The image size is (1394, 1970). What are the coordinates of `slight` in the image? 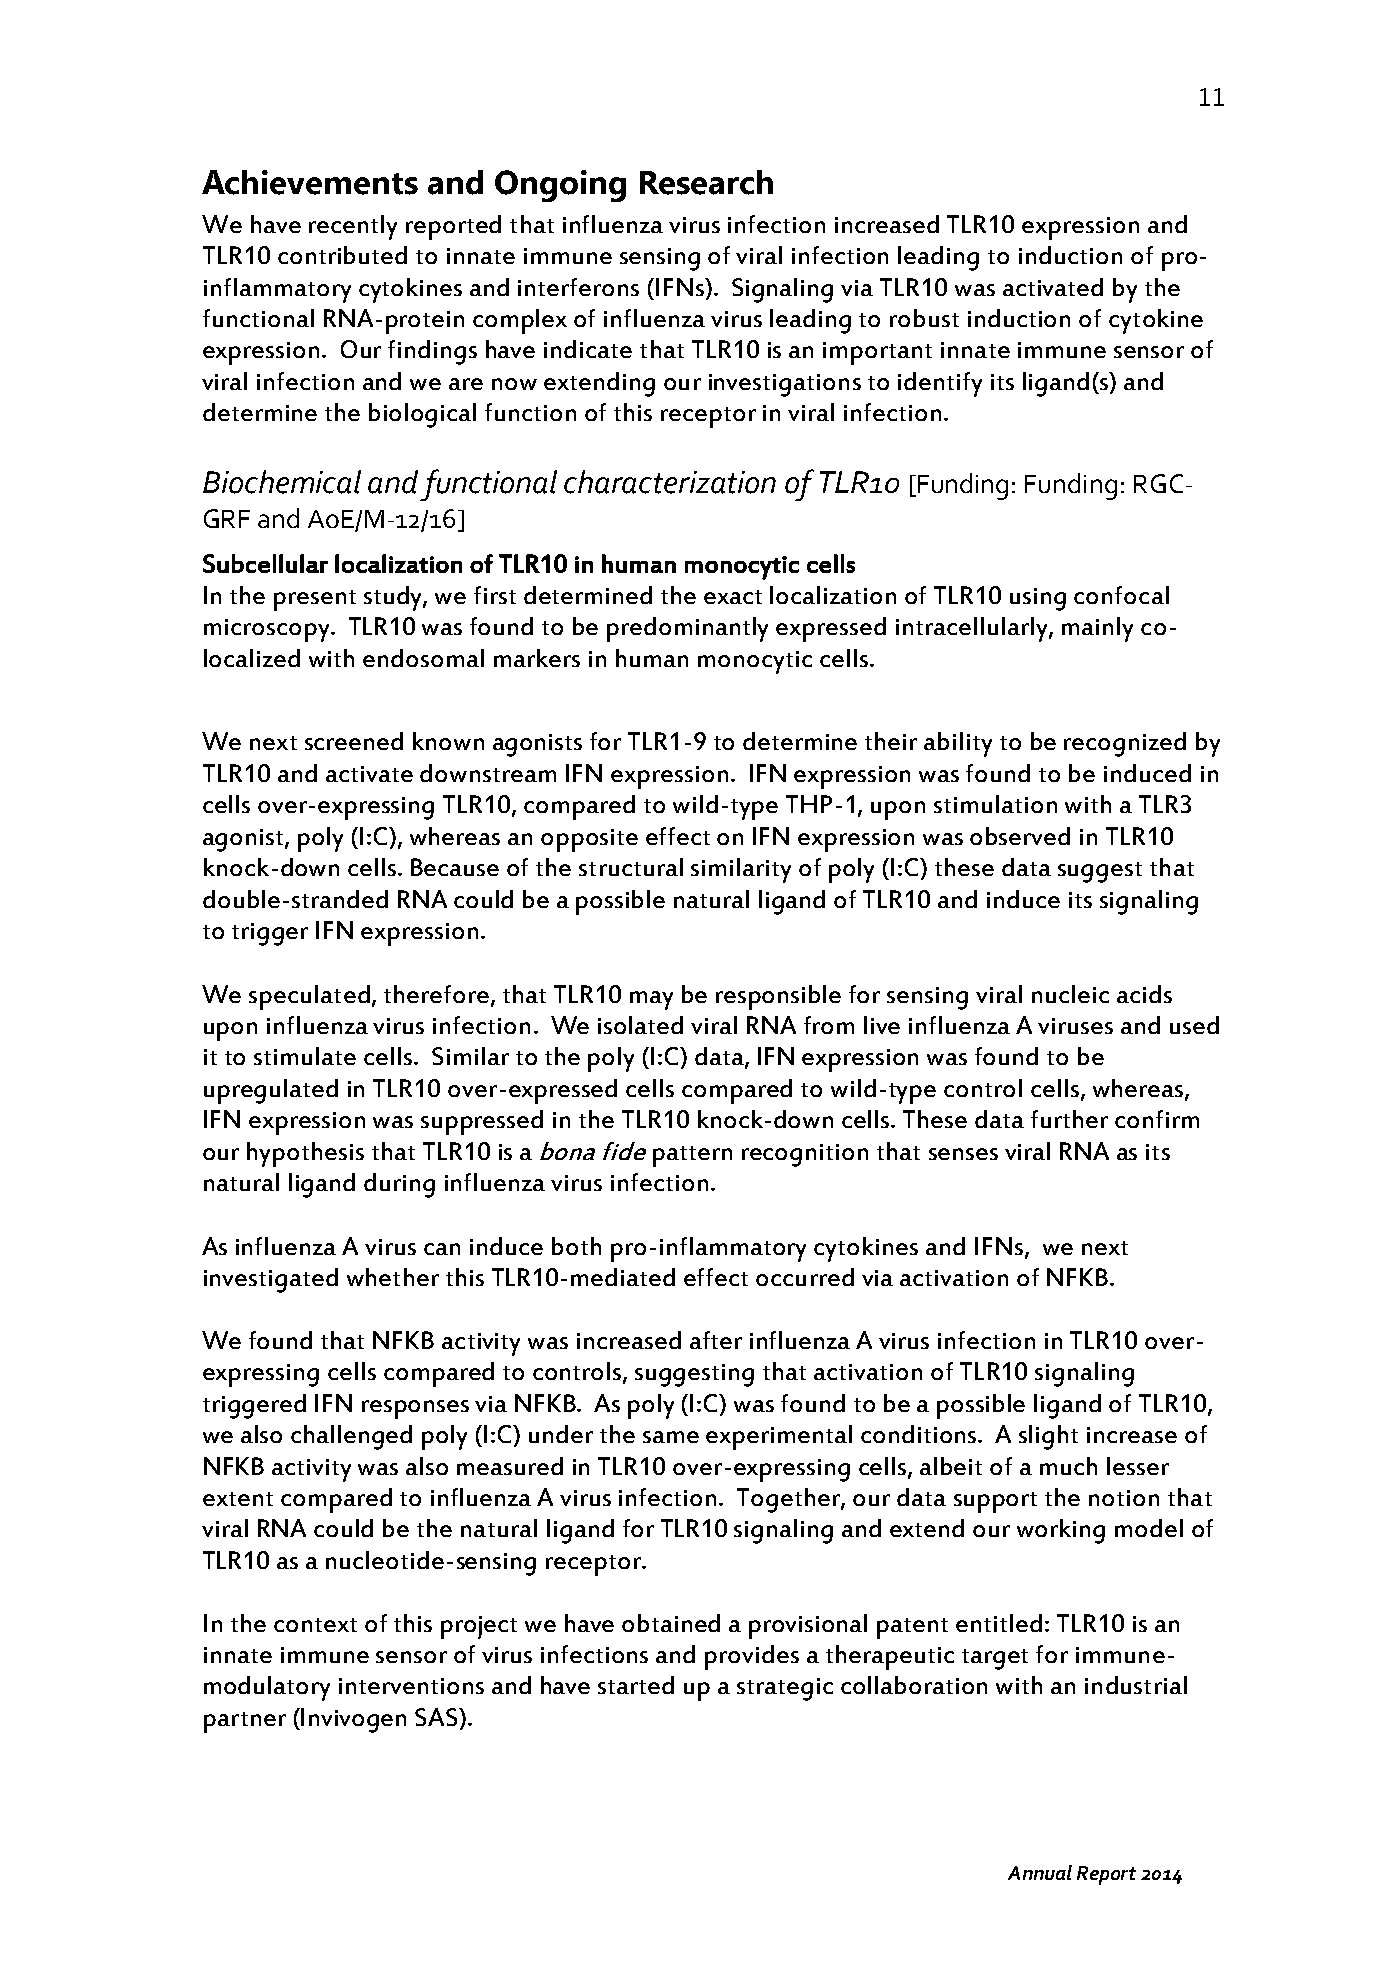 It's located at (1048, 1437).
